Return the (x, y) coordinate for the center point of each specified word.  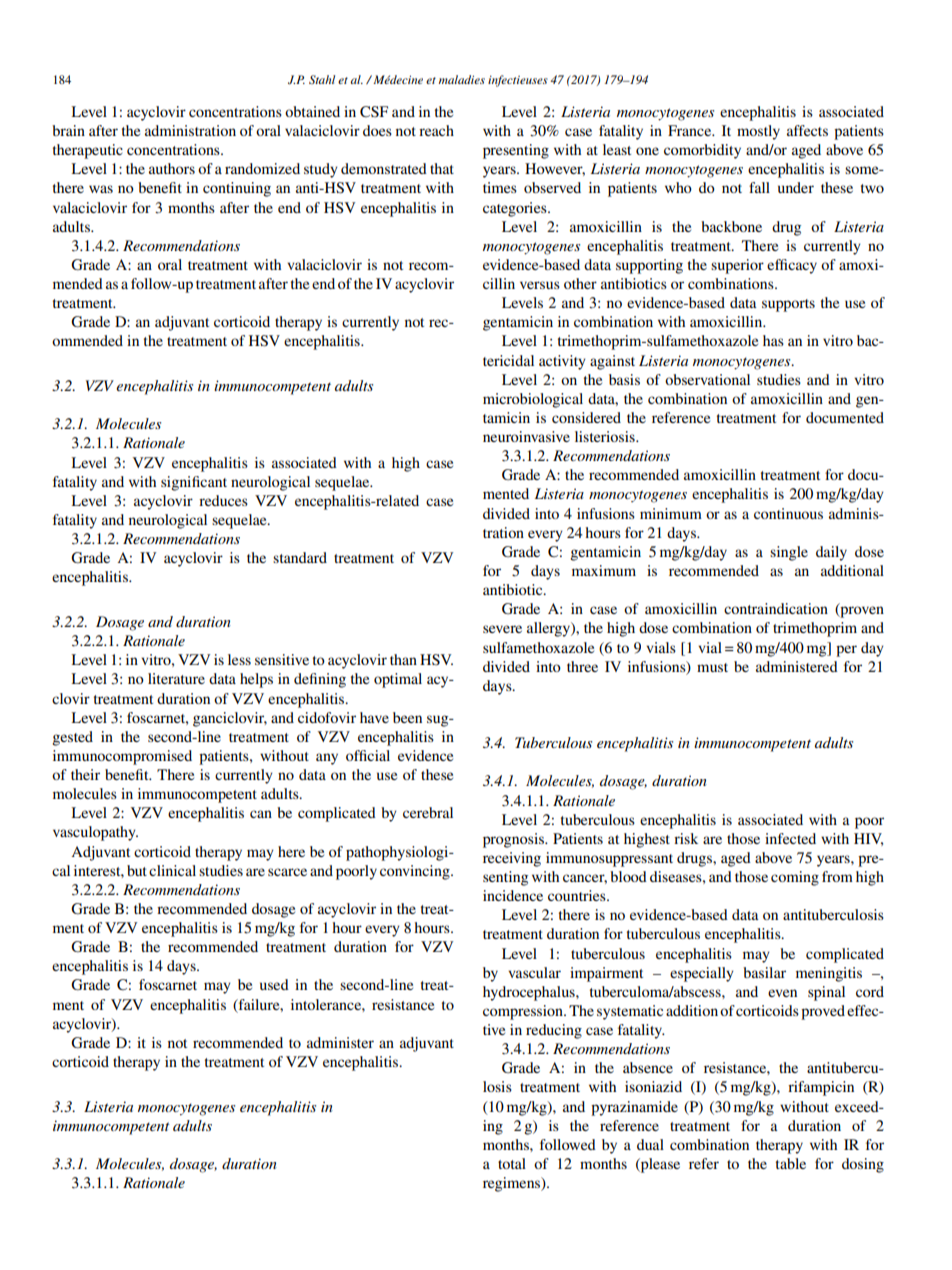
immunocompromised (122, 757)
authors (172, 168)
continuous (788, 513)
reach (436, 130)
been (407, 717)
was (101, 189)
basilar (764, 972)
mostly (758, 132)
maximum (604, 570)
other (580, 283)
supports (788, 305)
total (512, 1163)
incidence (513, 895)
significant (194, 483)
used (274, 984)
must (712, 667)
